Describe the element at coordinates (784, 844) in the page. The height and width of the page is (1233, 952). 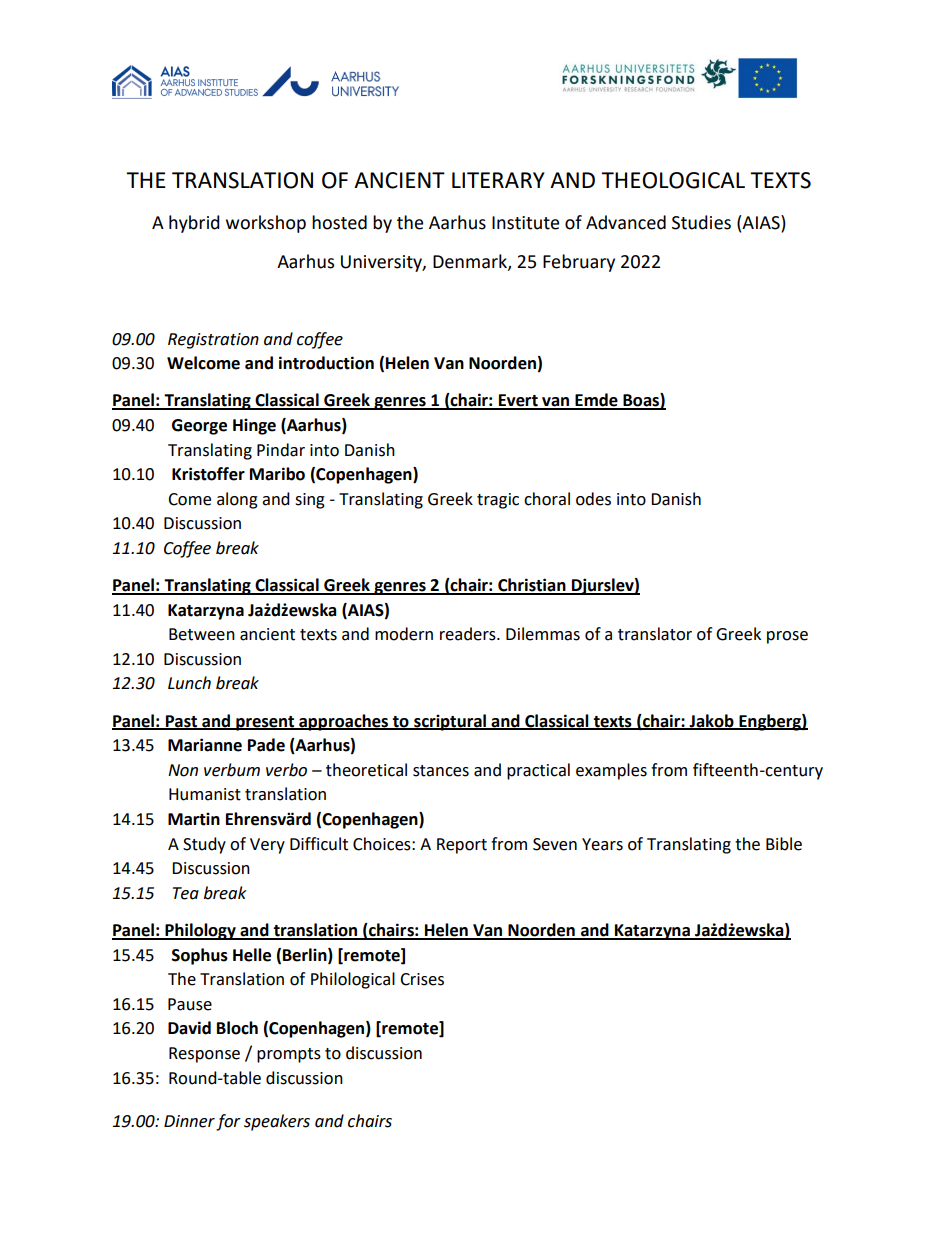
I see `Bible` at that location.
